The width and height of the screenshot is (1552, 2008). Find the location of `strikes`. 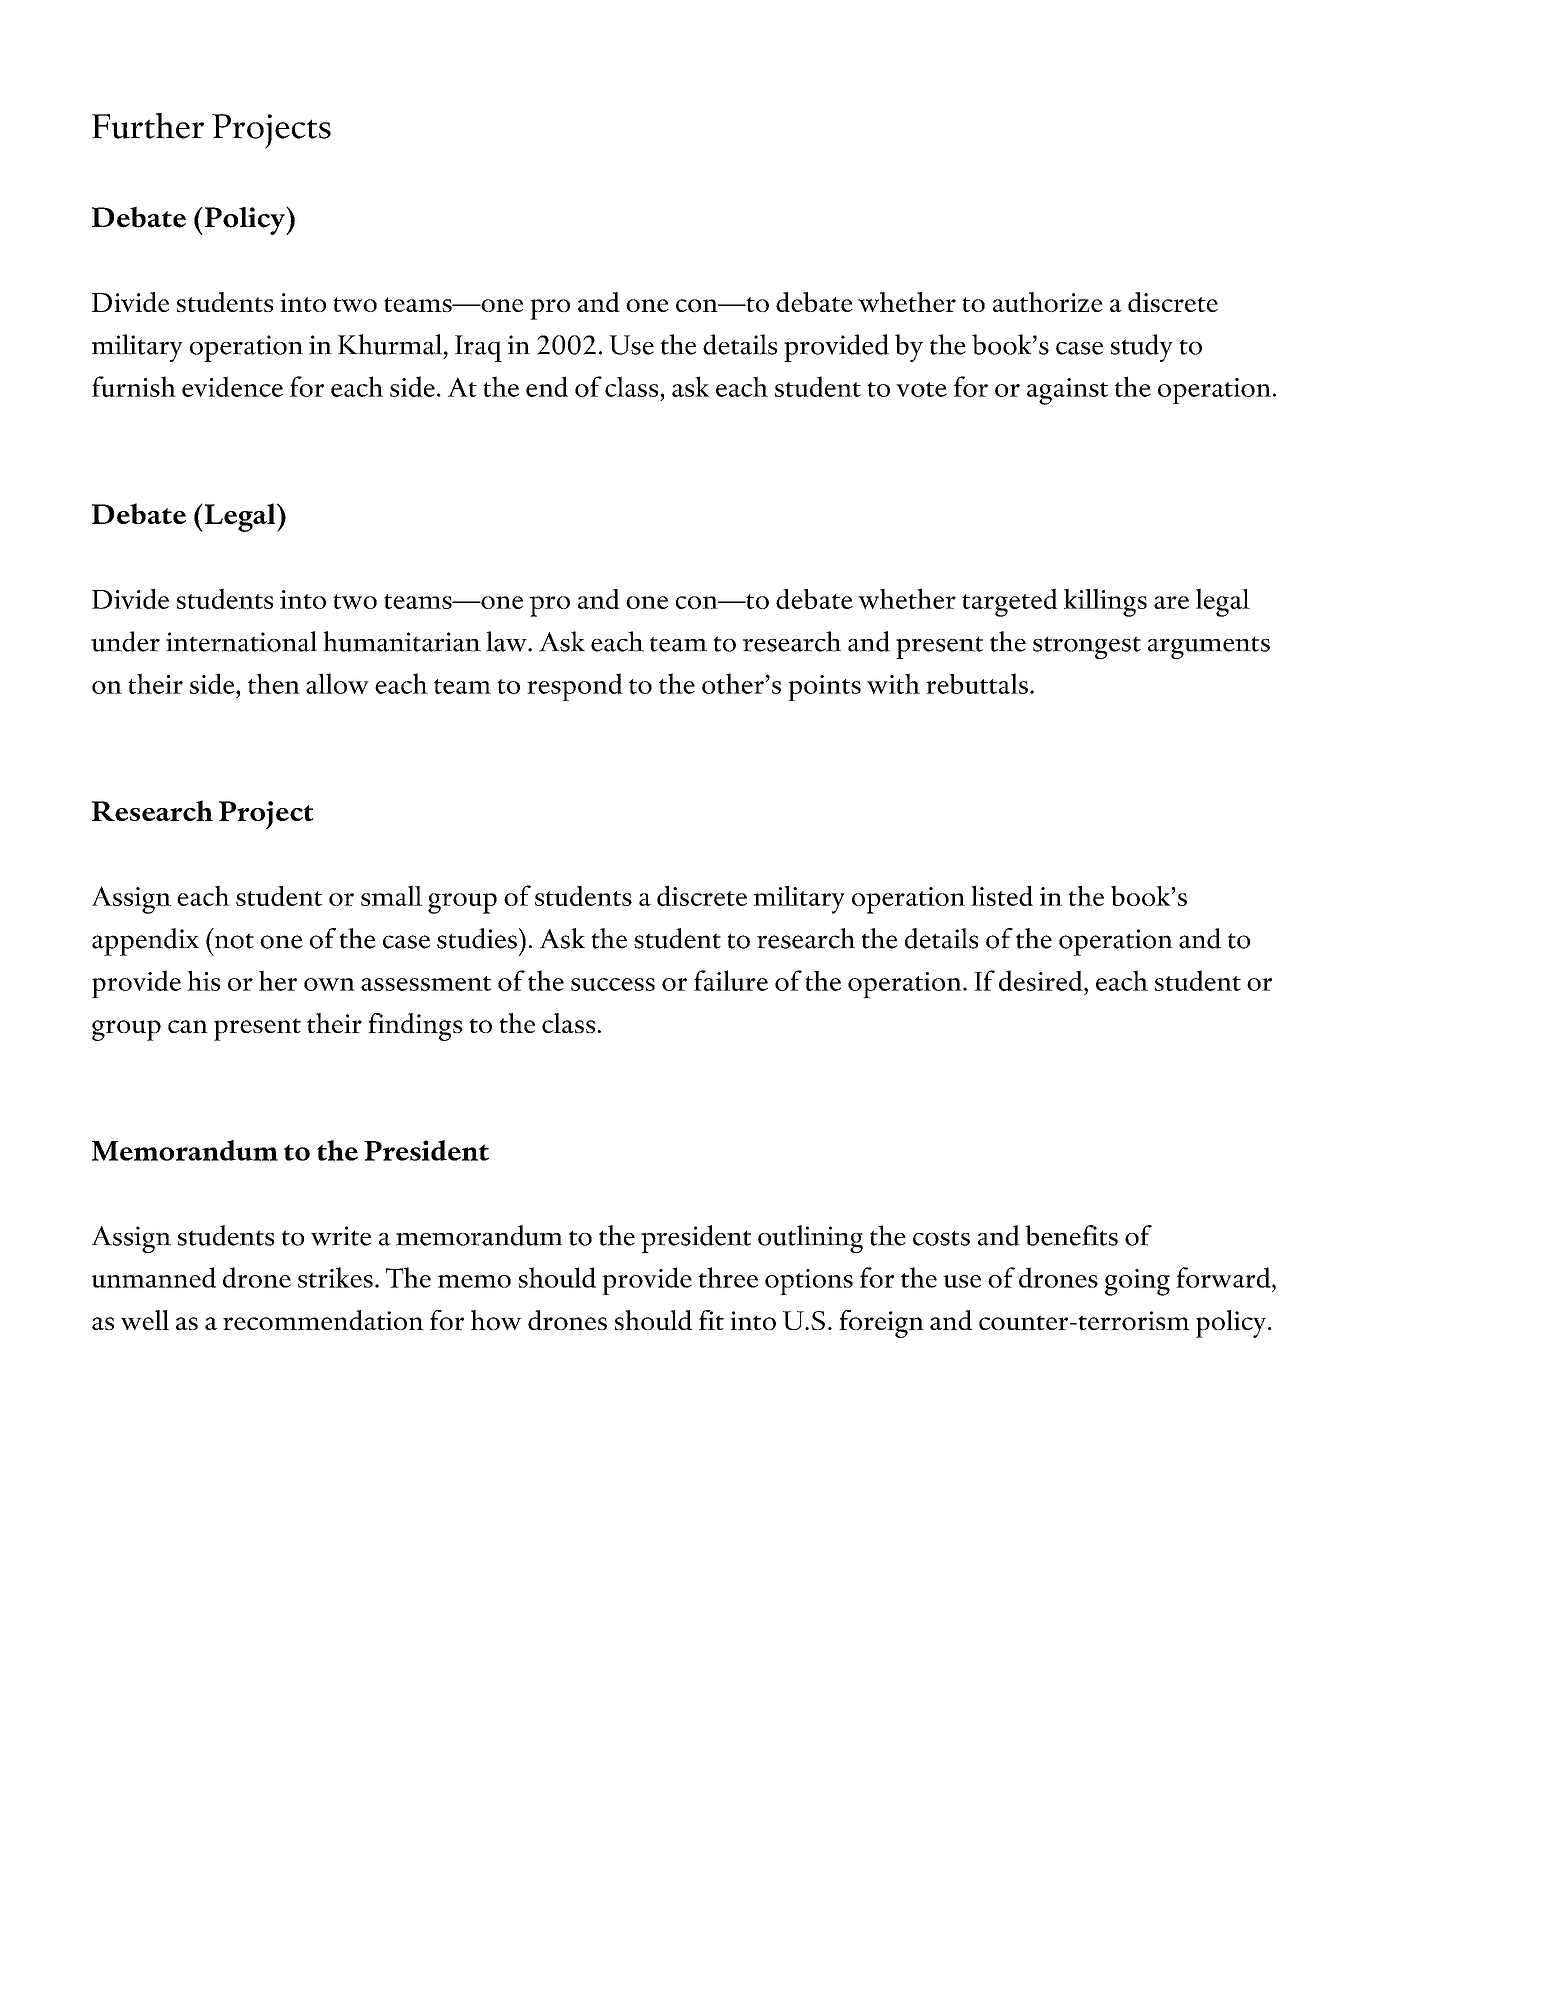

strikes is located at coordinates (335, 1277).
